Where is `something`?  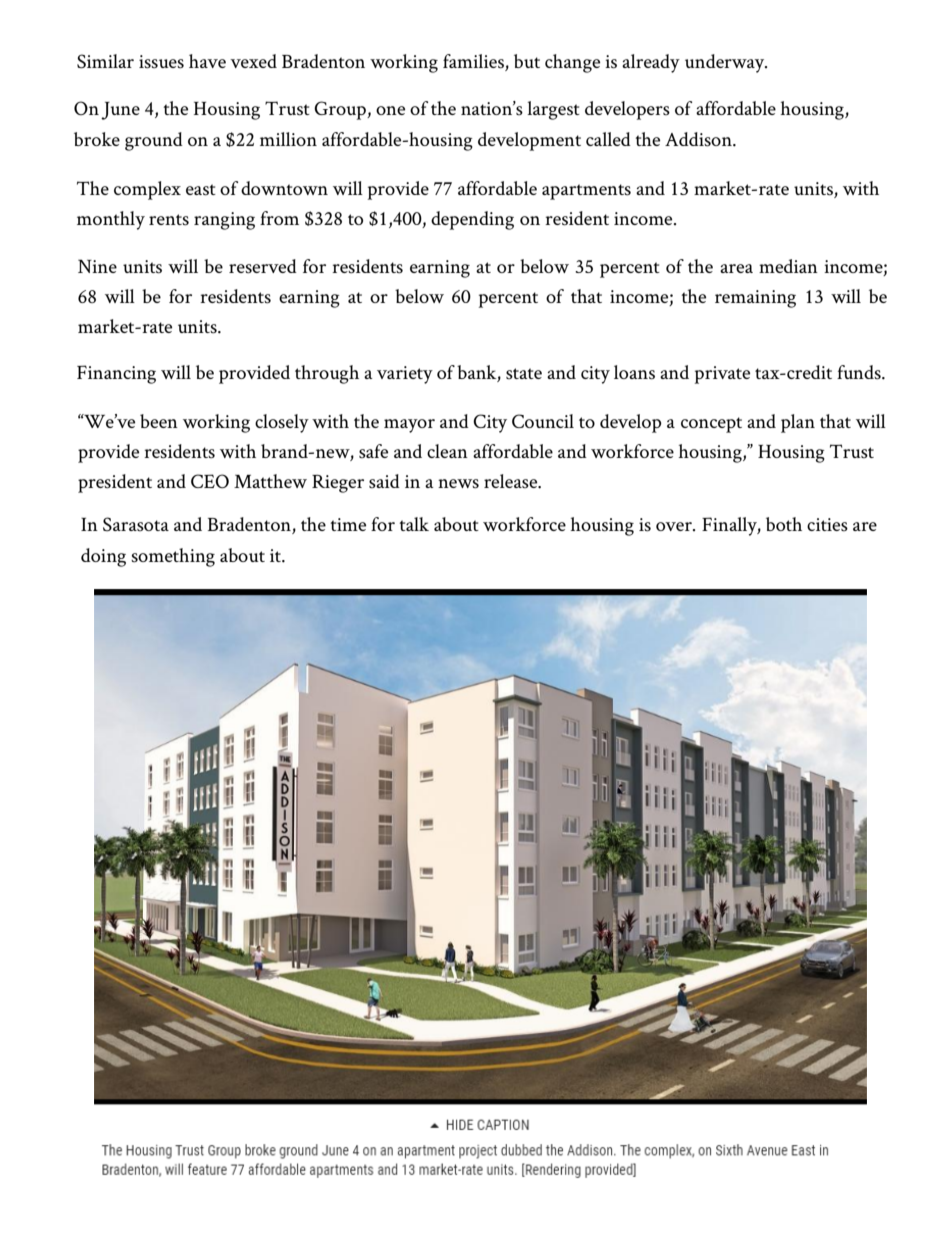
something is located at coordinates (173, 557).
